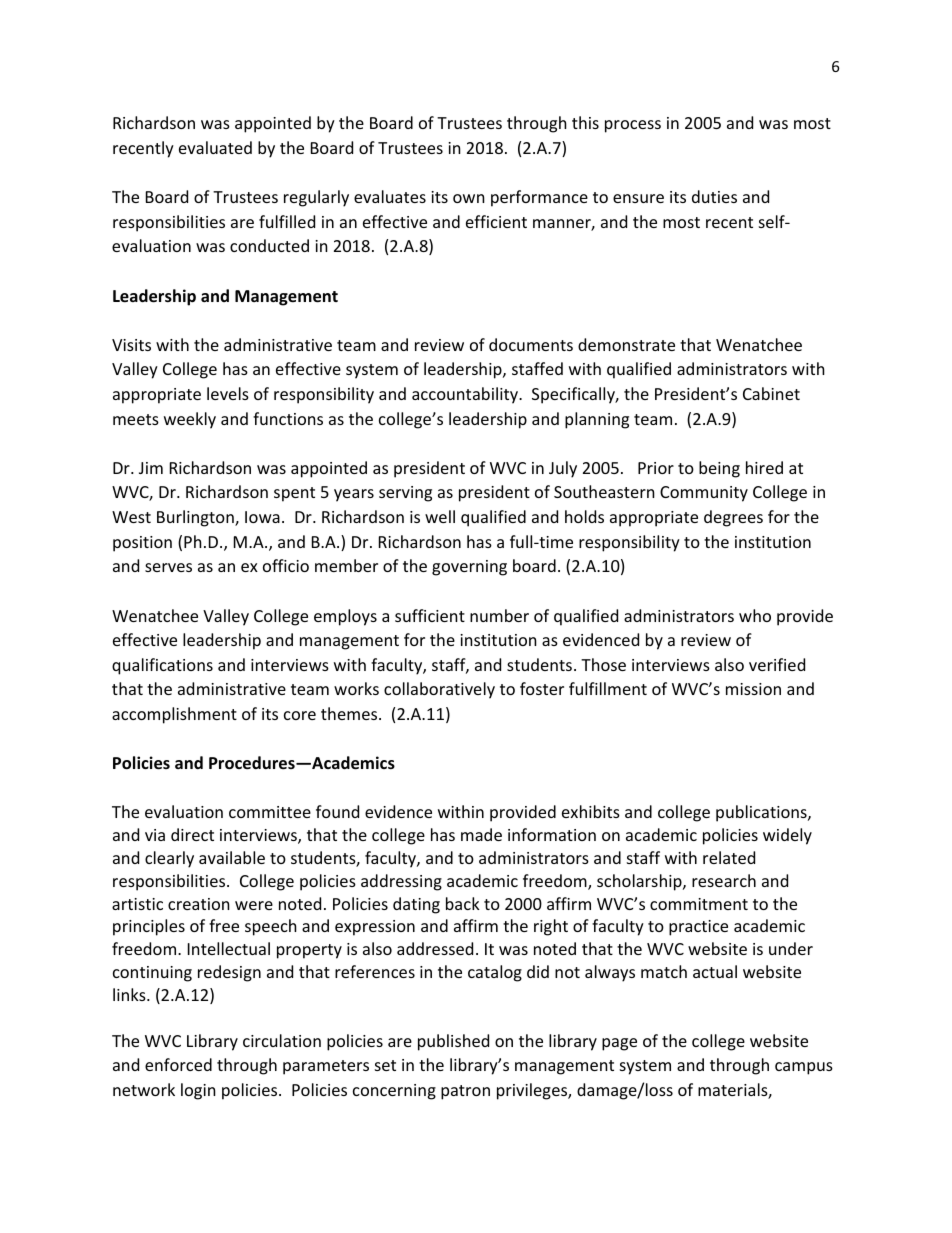 The height and width of the screenshot is (1233, 952). Describe the element at coordinates (190, 420) in the screenshot. I see `weekly` at that location.
